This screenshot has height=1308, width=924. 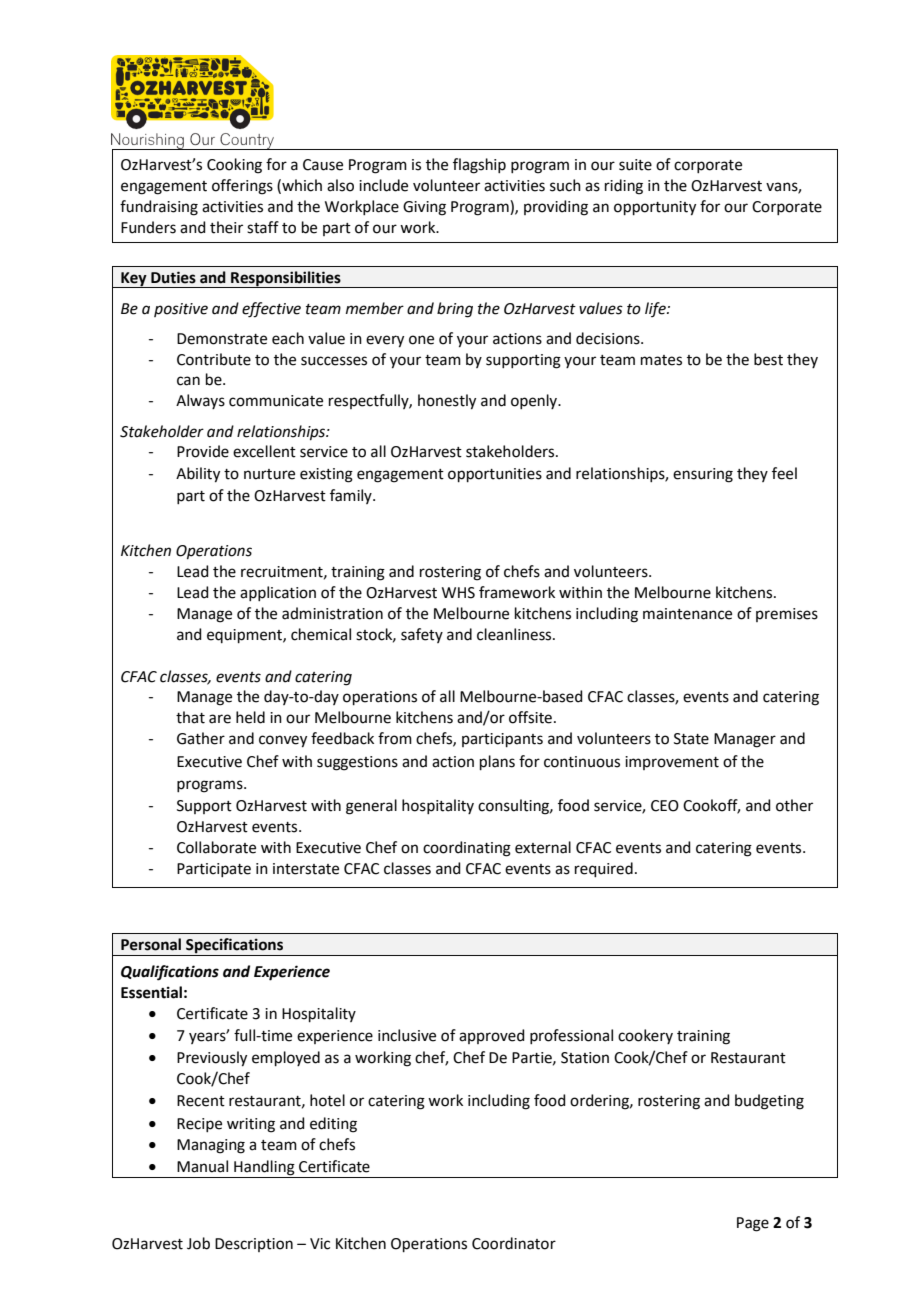 I want to click on Job, so click(x=198, y=1243).
